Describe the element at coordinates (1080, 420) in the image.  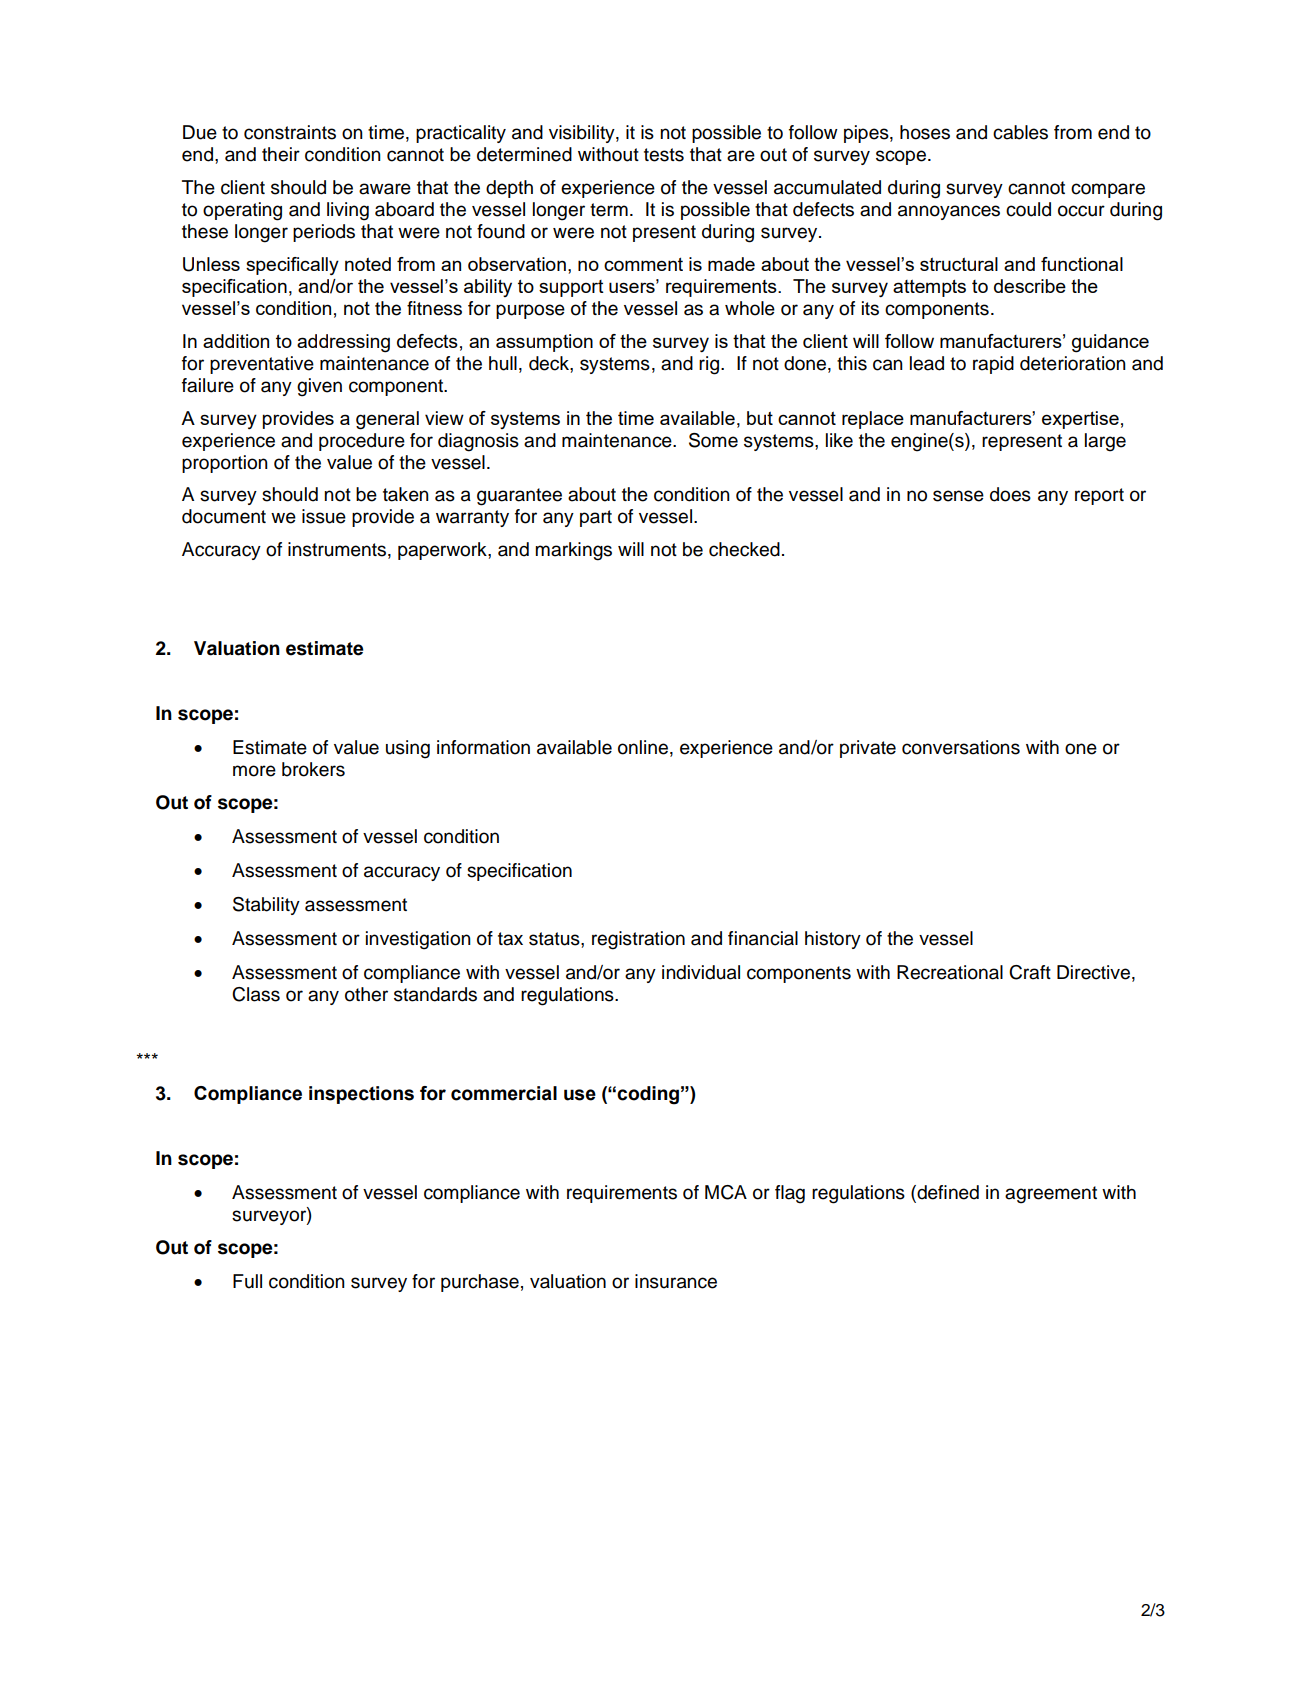
I see `expertise` at that location.
